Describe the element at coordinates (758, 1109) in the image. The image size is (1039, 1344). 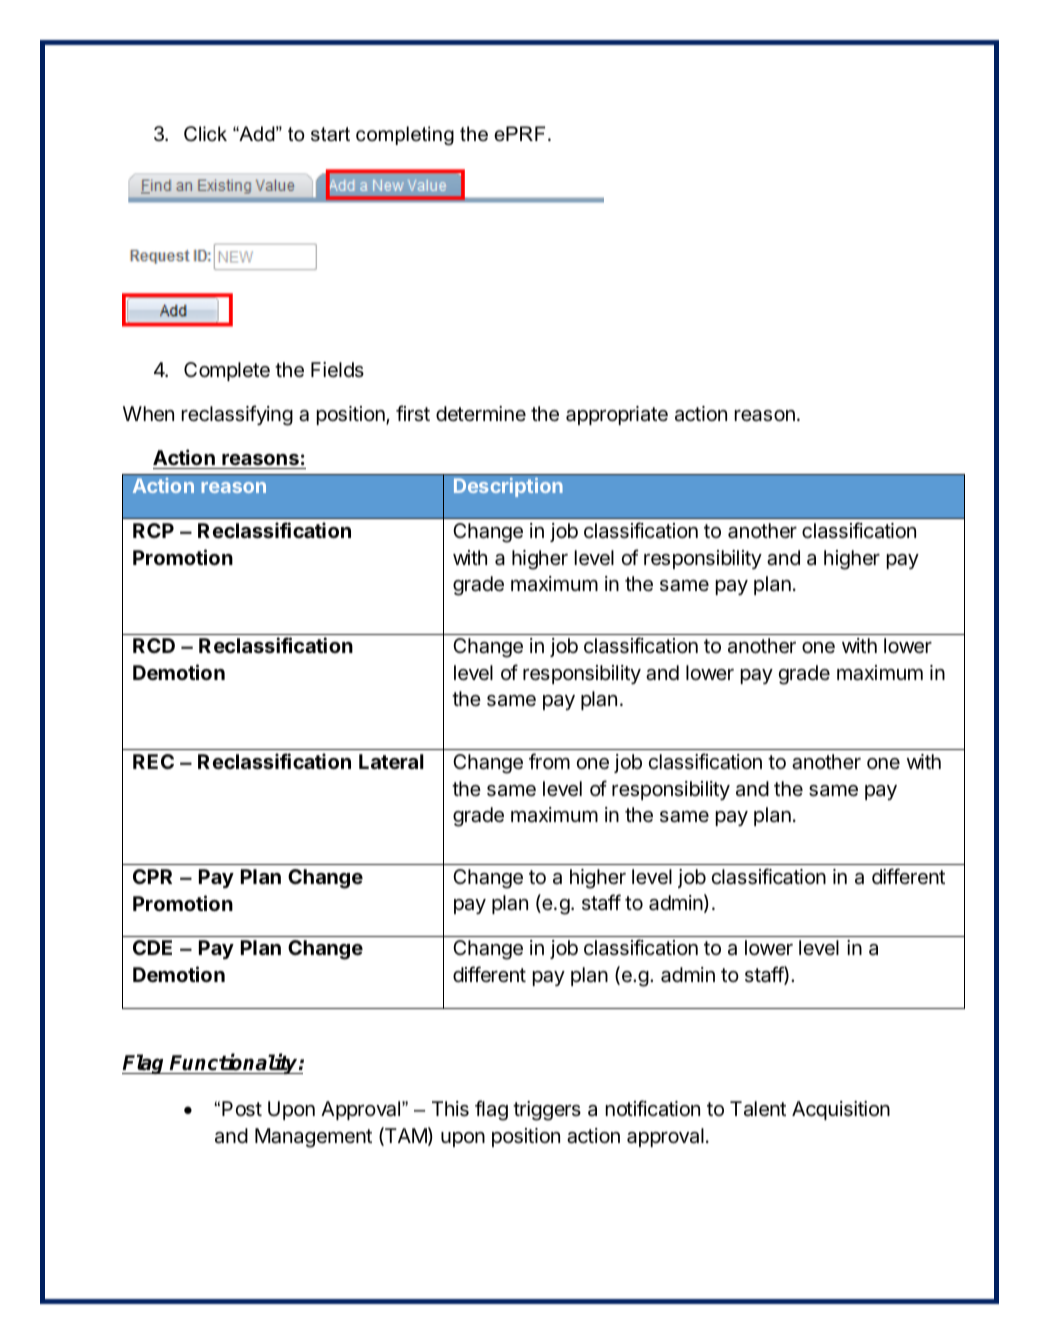
I see `Talent` at that location.
